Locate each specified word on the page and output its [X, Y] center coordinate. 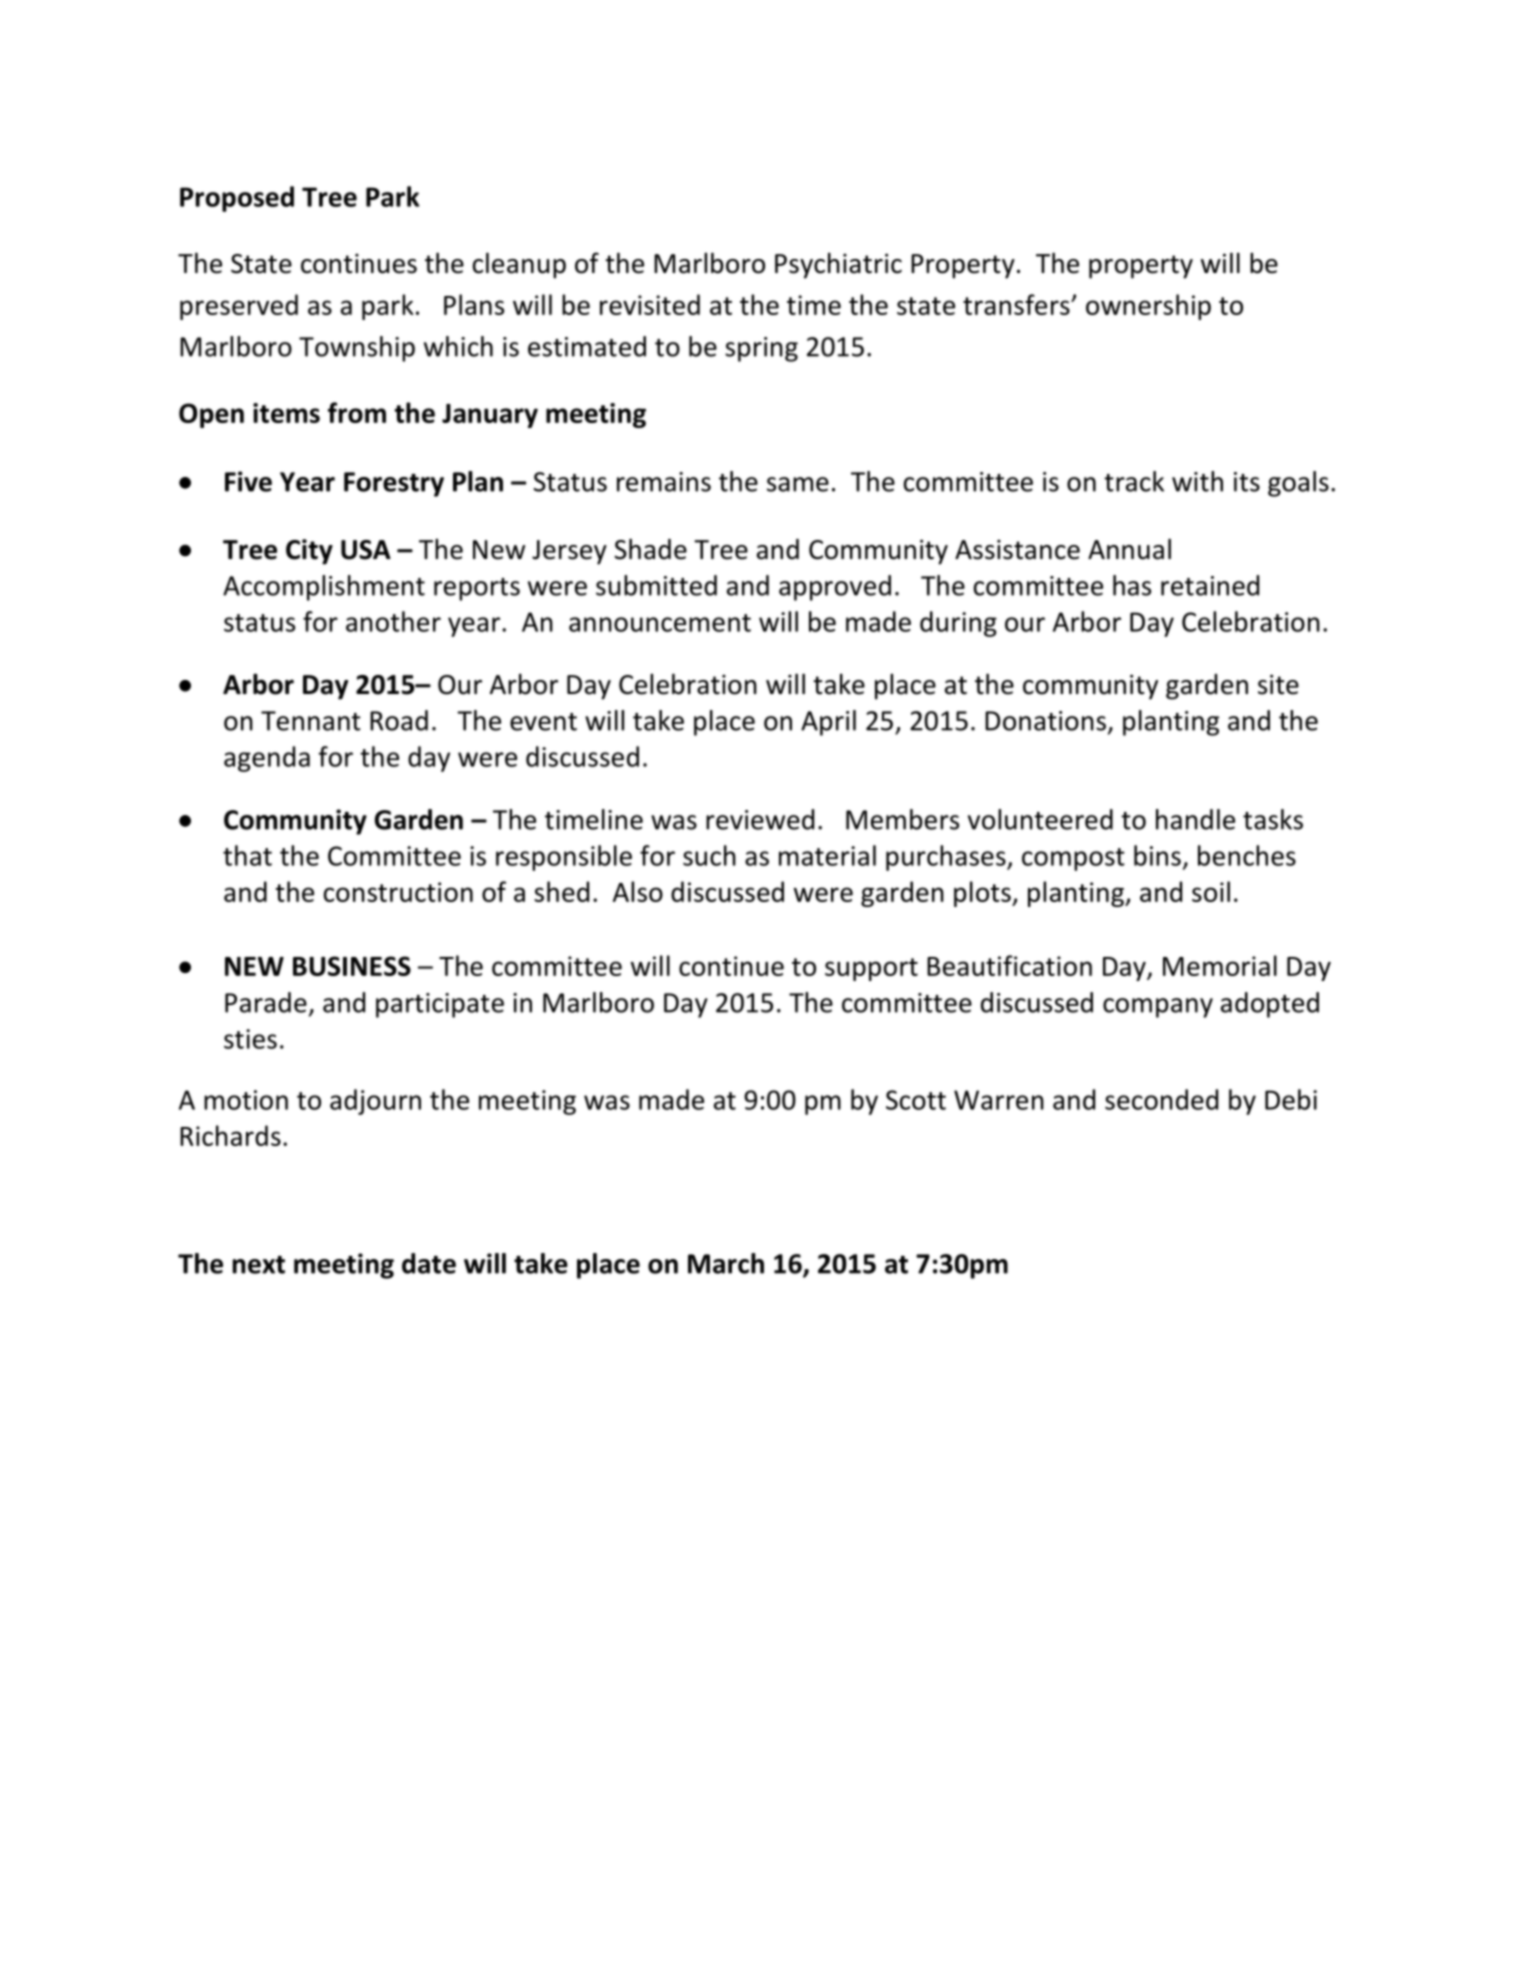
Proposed [237, 199]
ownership [1148, 307]
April [828, 723]
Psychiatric [838, 265]
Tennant [311, 721]
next [259, 1265]
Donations [1045, 721]
